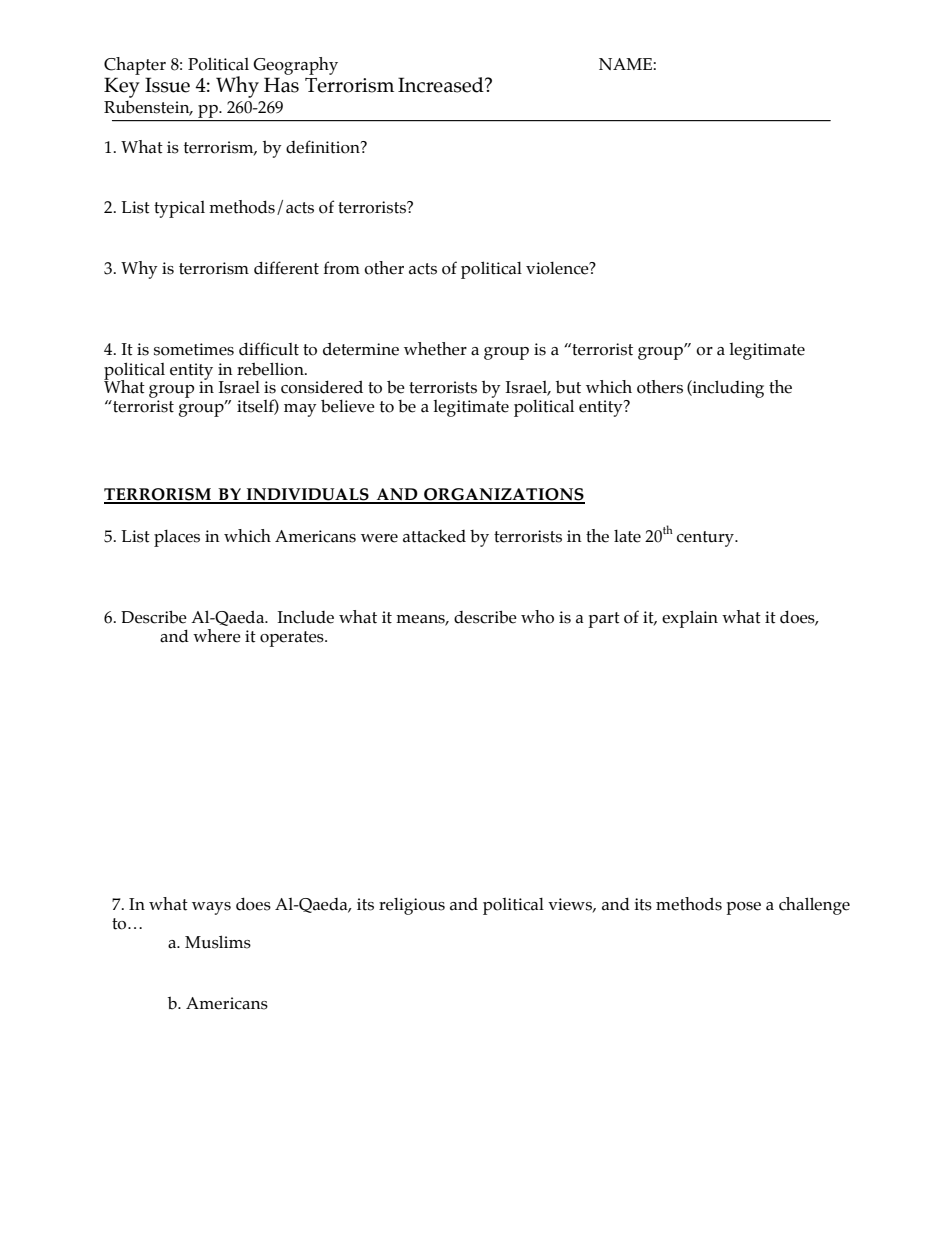 This screenshot has height=1233, width=952. I want to click on ways, so click(211, 908).
